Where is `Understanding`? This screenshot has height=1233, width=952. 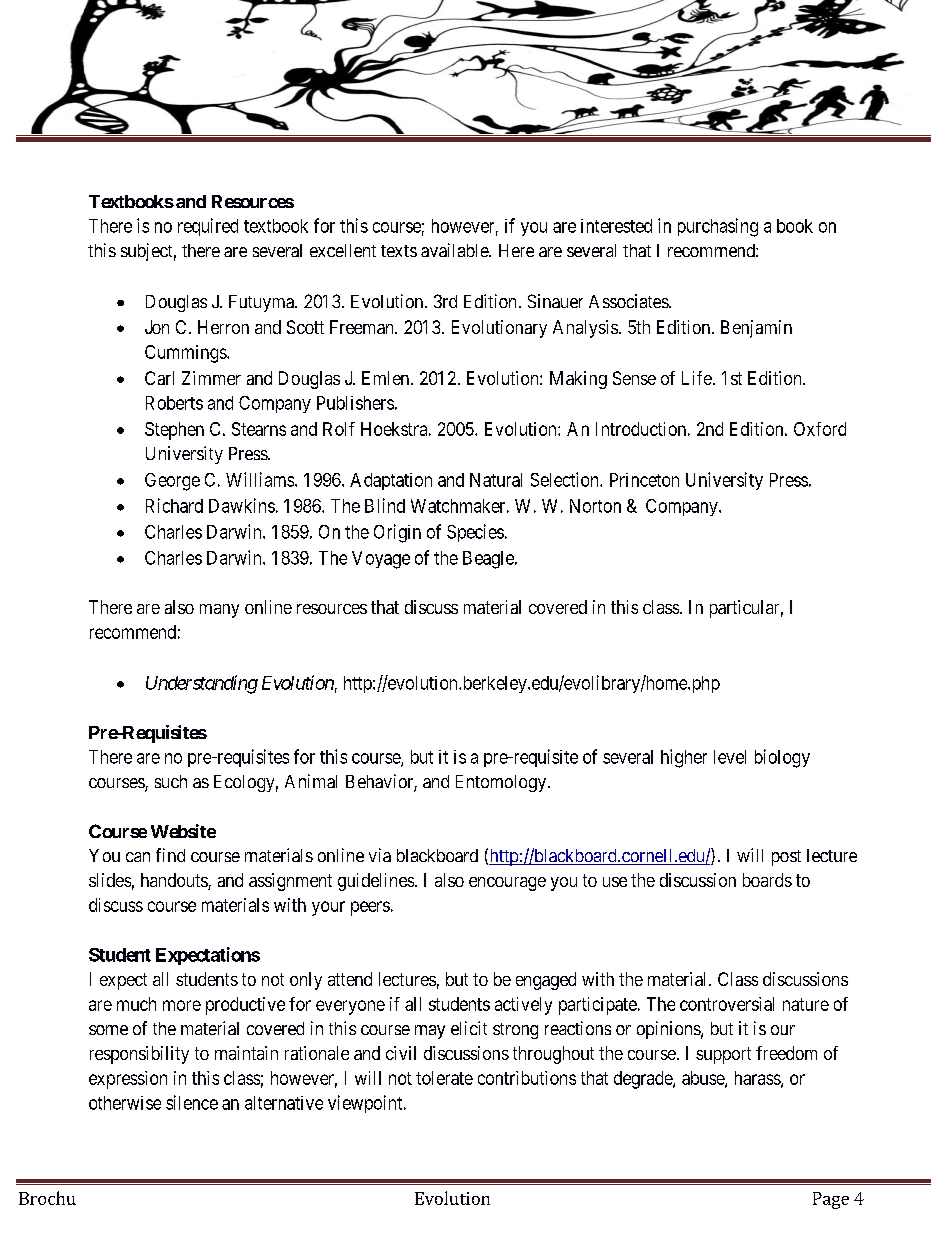
Understanding is located at coordinates (202, 684).
